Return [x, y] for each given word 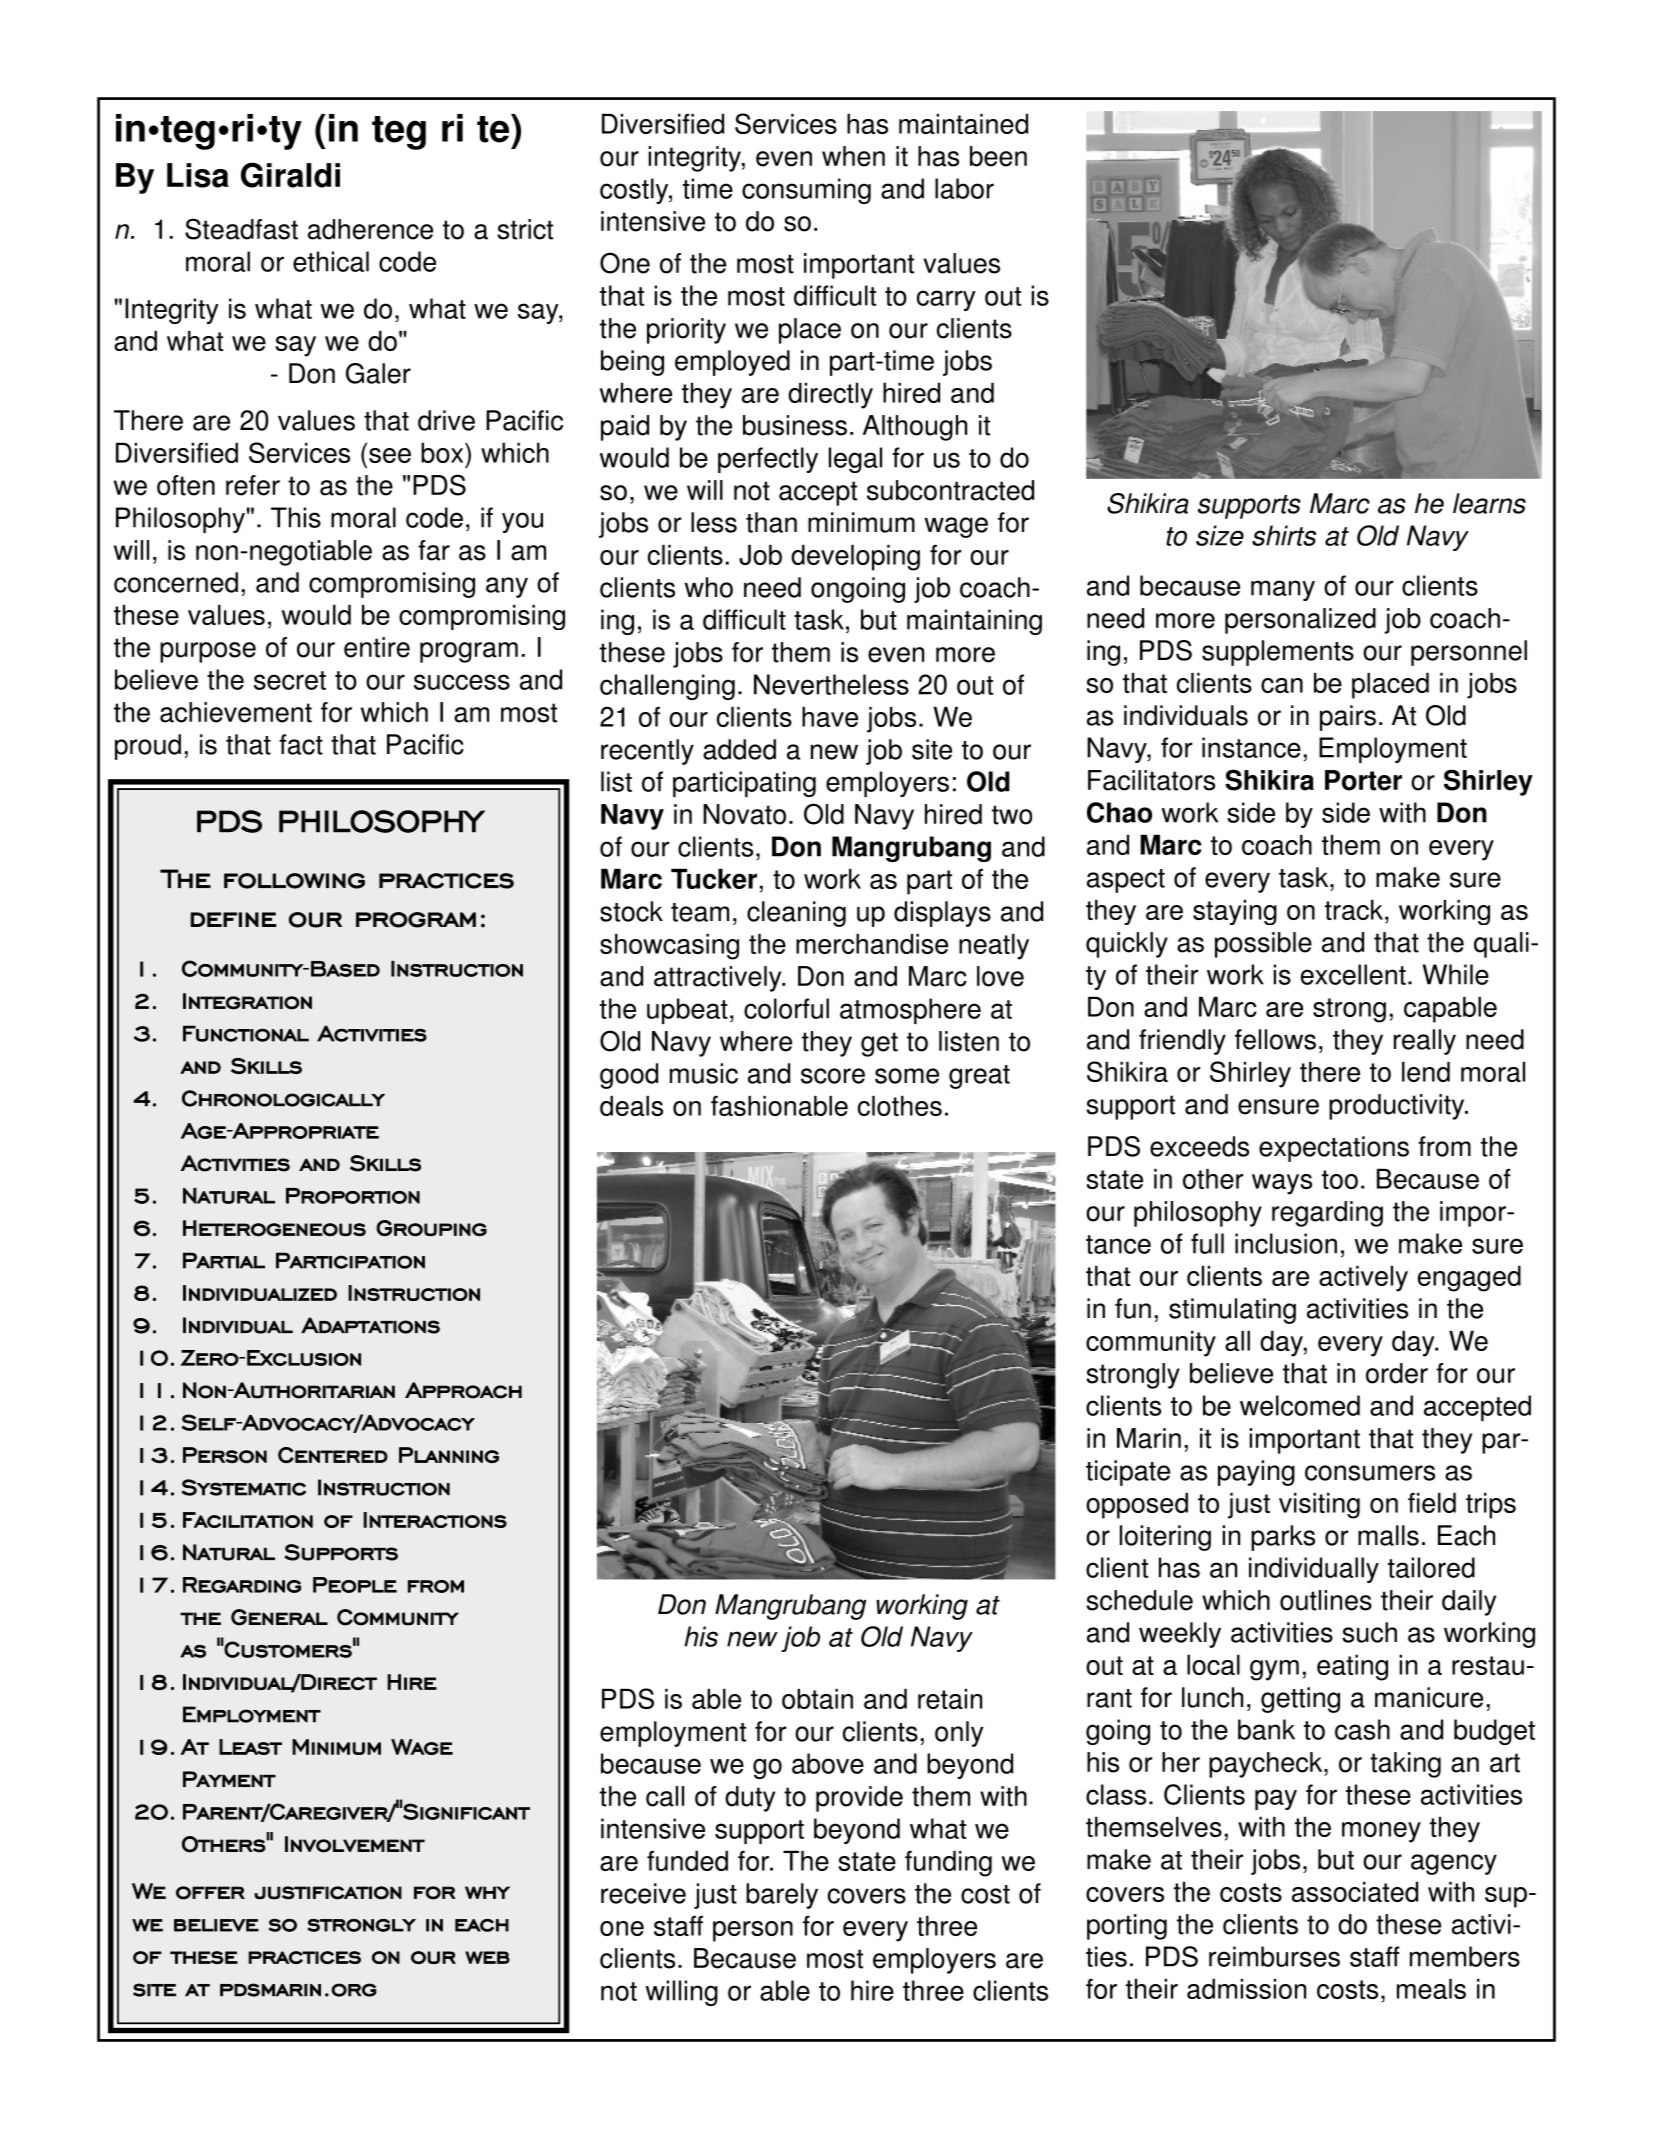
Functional [246, 1033]
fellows [1275, 1039]
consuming [806, 191]
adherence [370, 229]
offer [210, 1893]
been [998, 156]
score [833, 1076]
